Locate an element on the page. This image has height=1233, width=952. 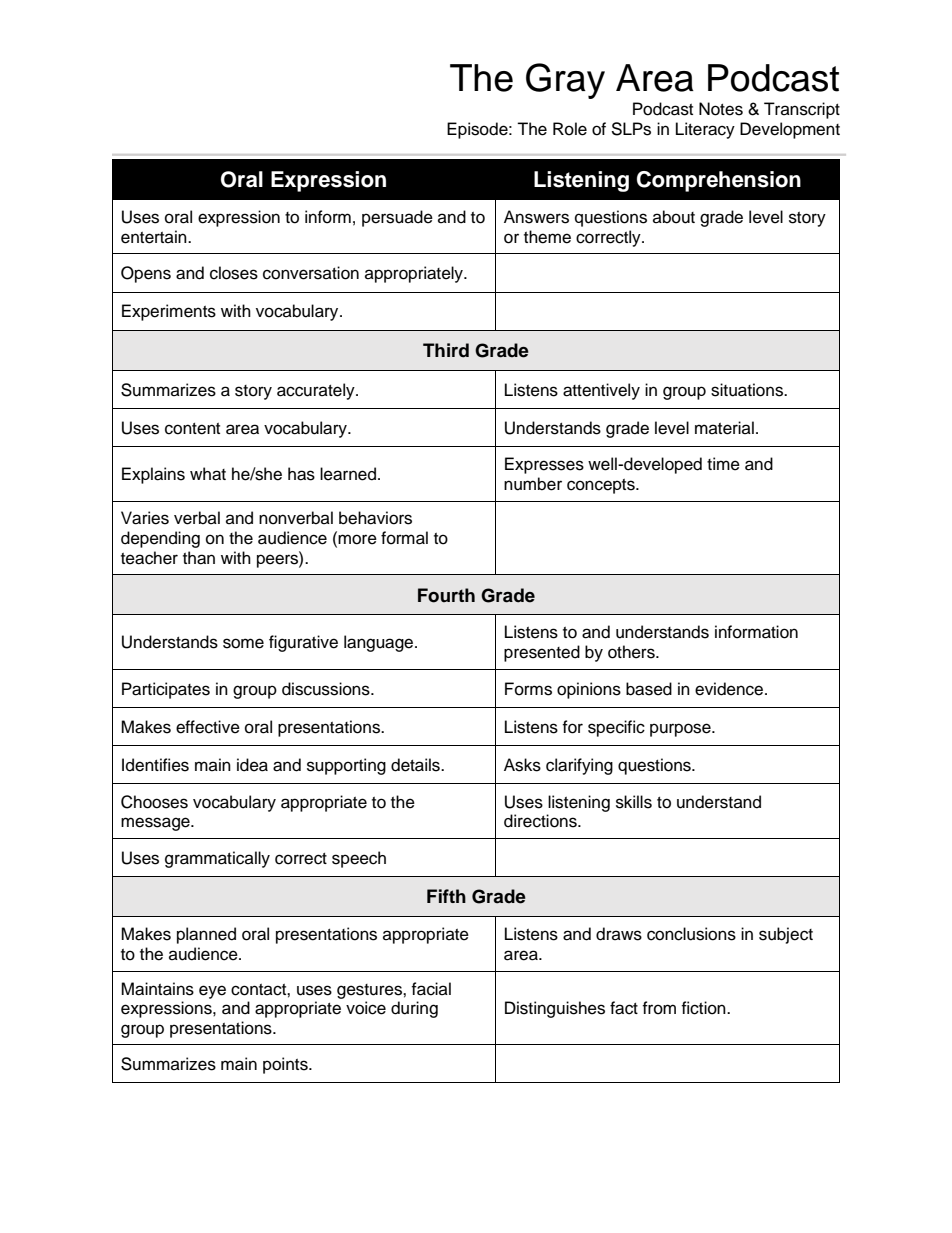
Asks is located at coordinates (522, 765).
